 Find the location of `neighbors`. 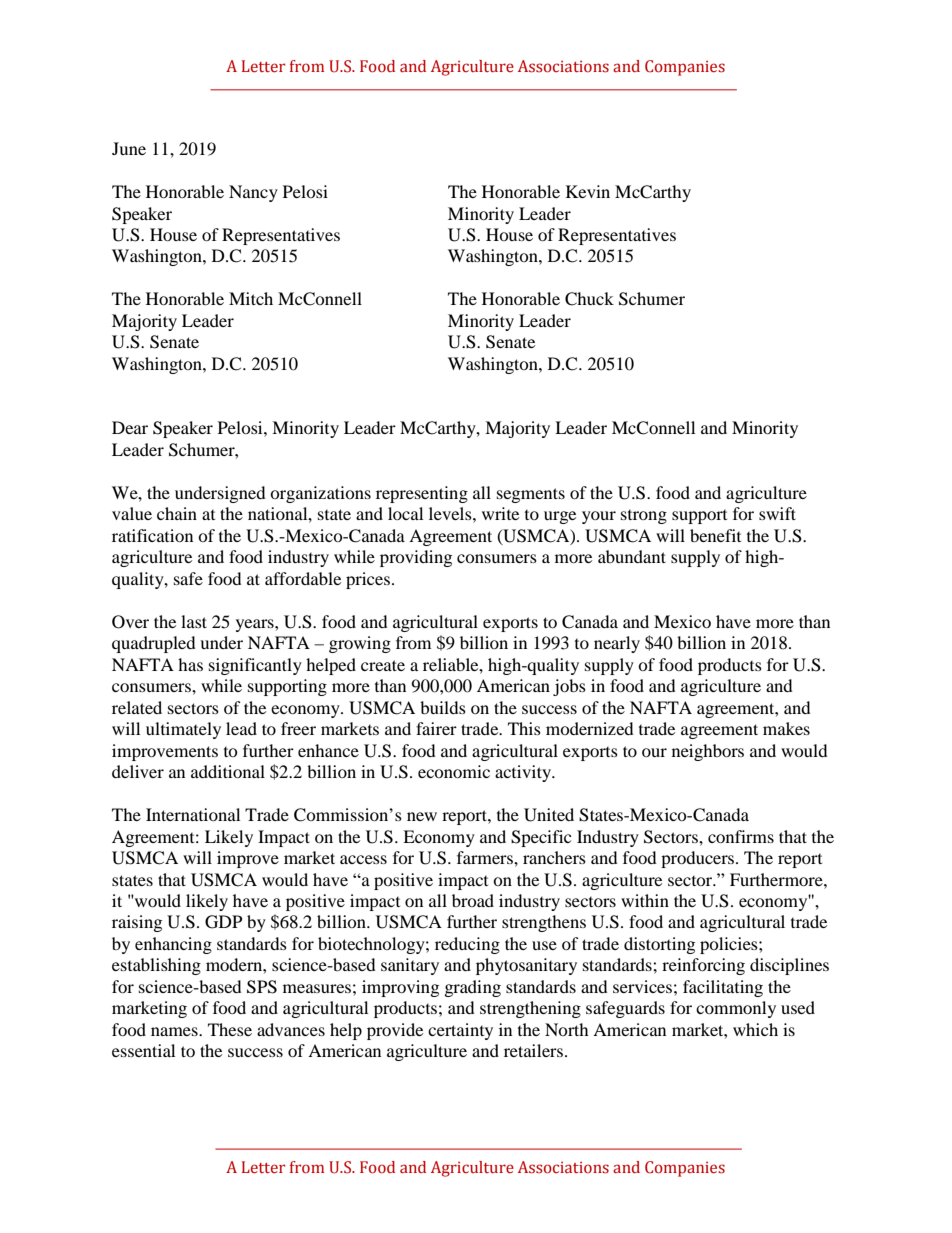

neighbors is located at coordinates (708, 752).
